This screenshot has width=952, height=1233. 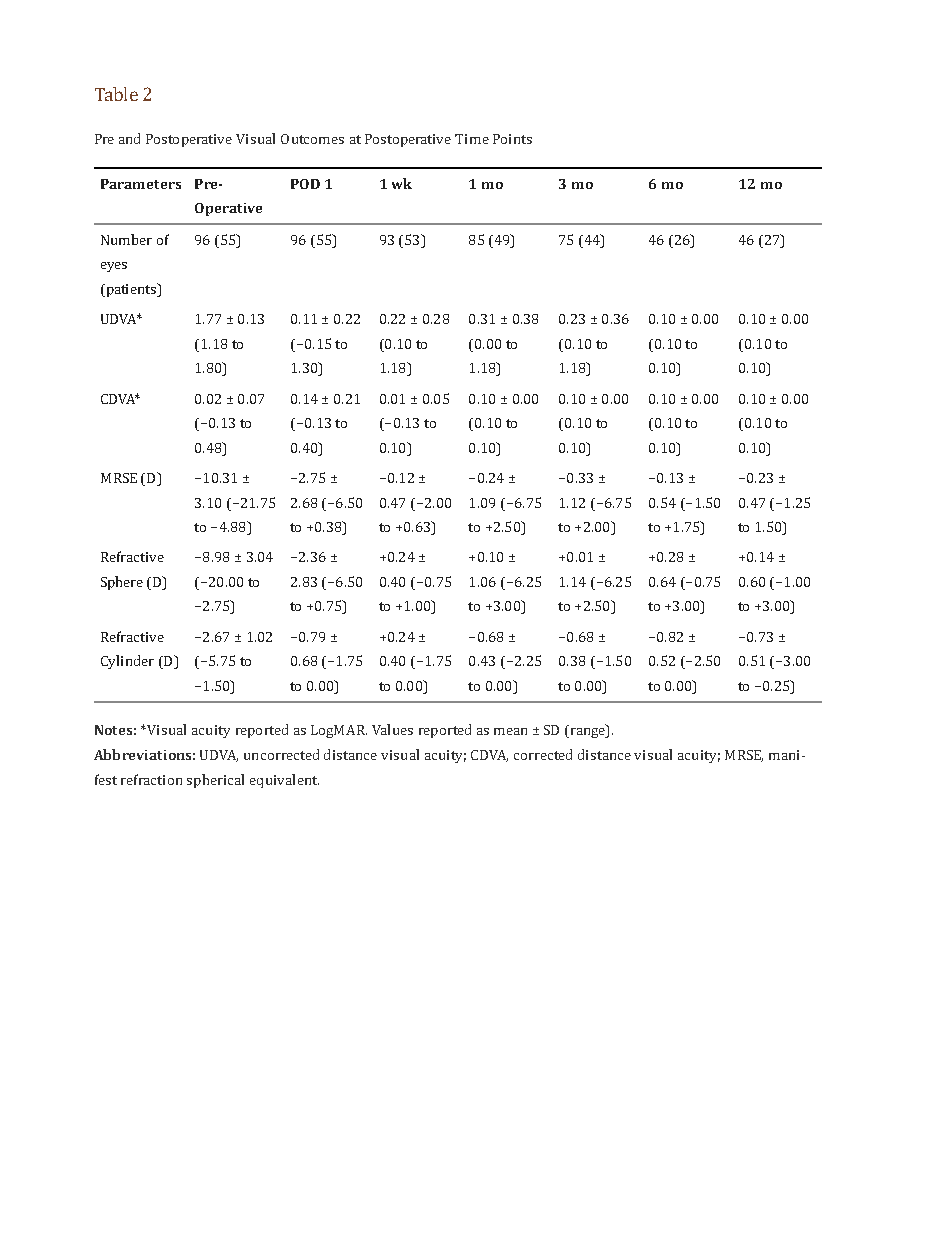 I want to click on refraction, so click(x=151, y=779).
